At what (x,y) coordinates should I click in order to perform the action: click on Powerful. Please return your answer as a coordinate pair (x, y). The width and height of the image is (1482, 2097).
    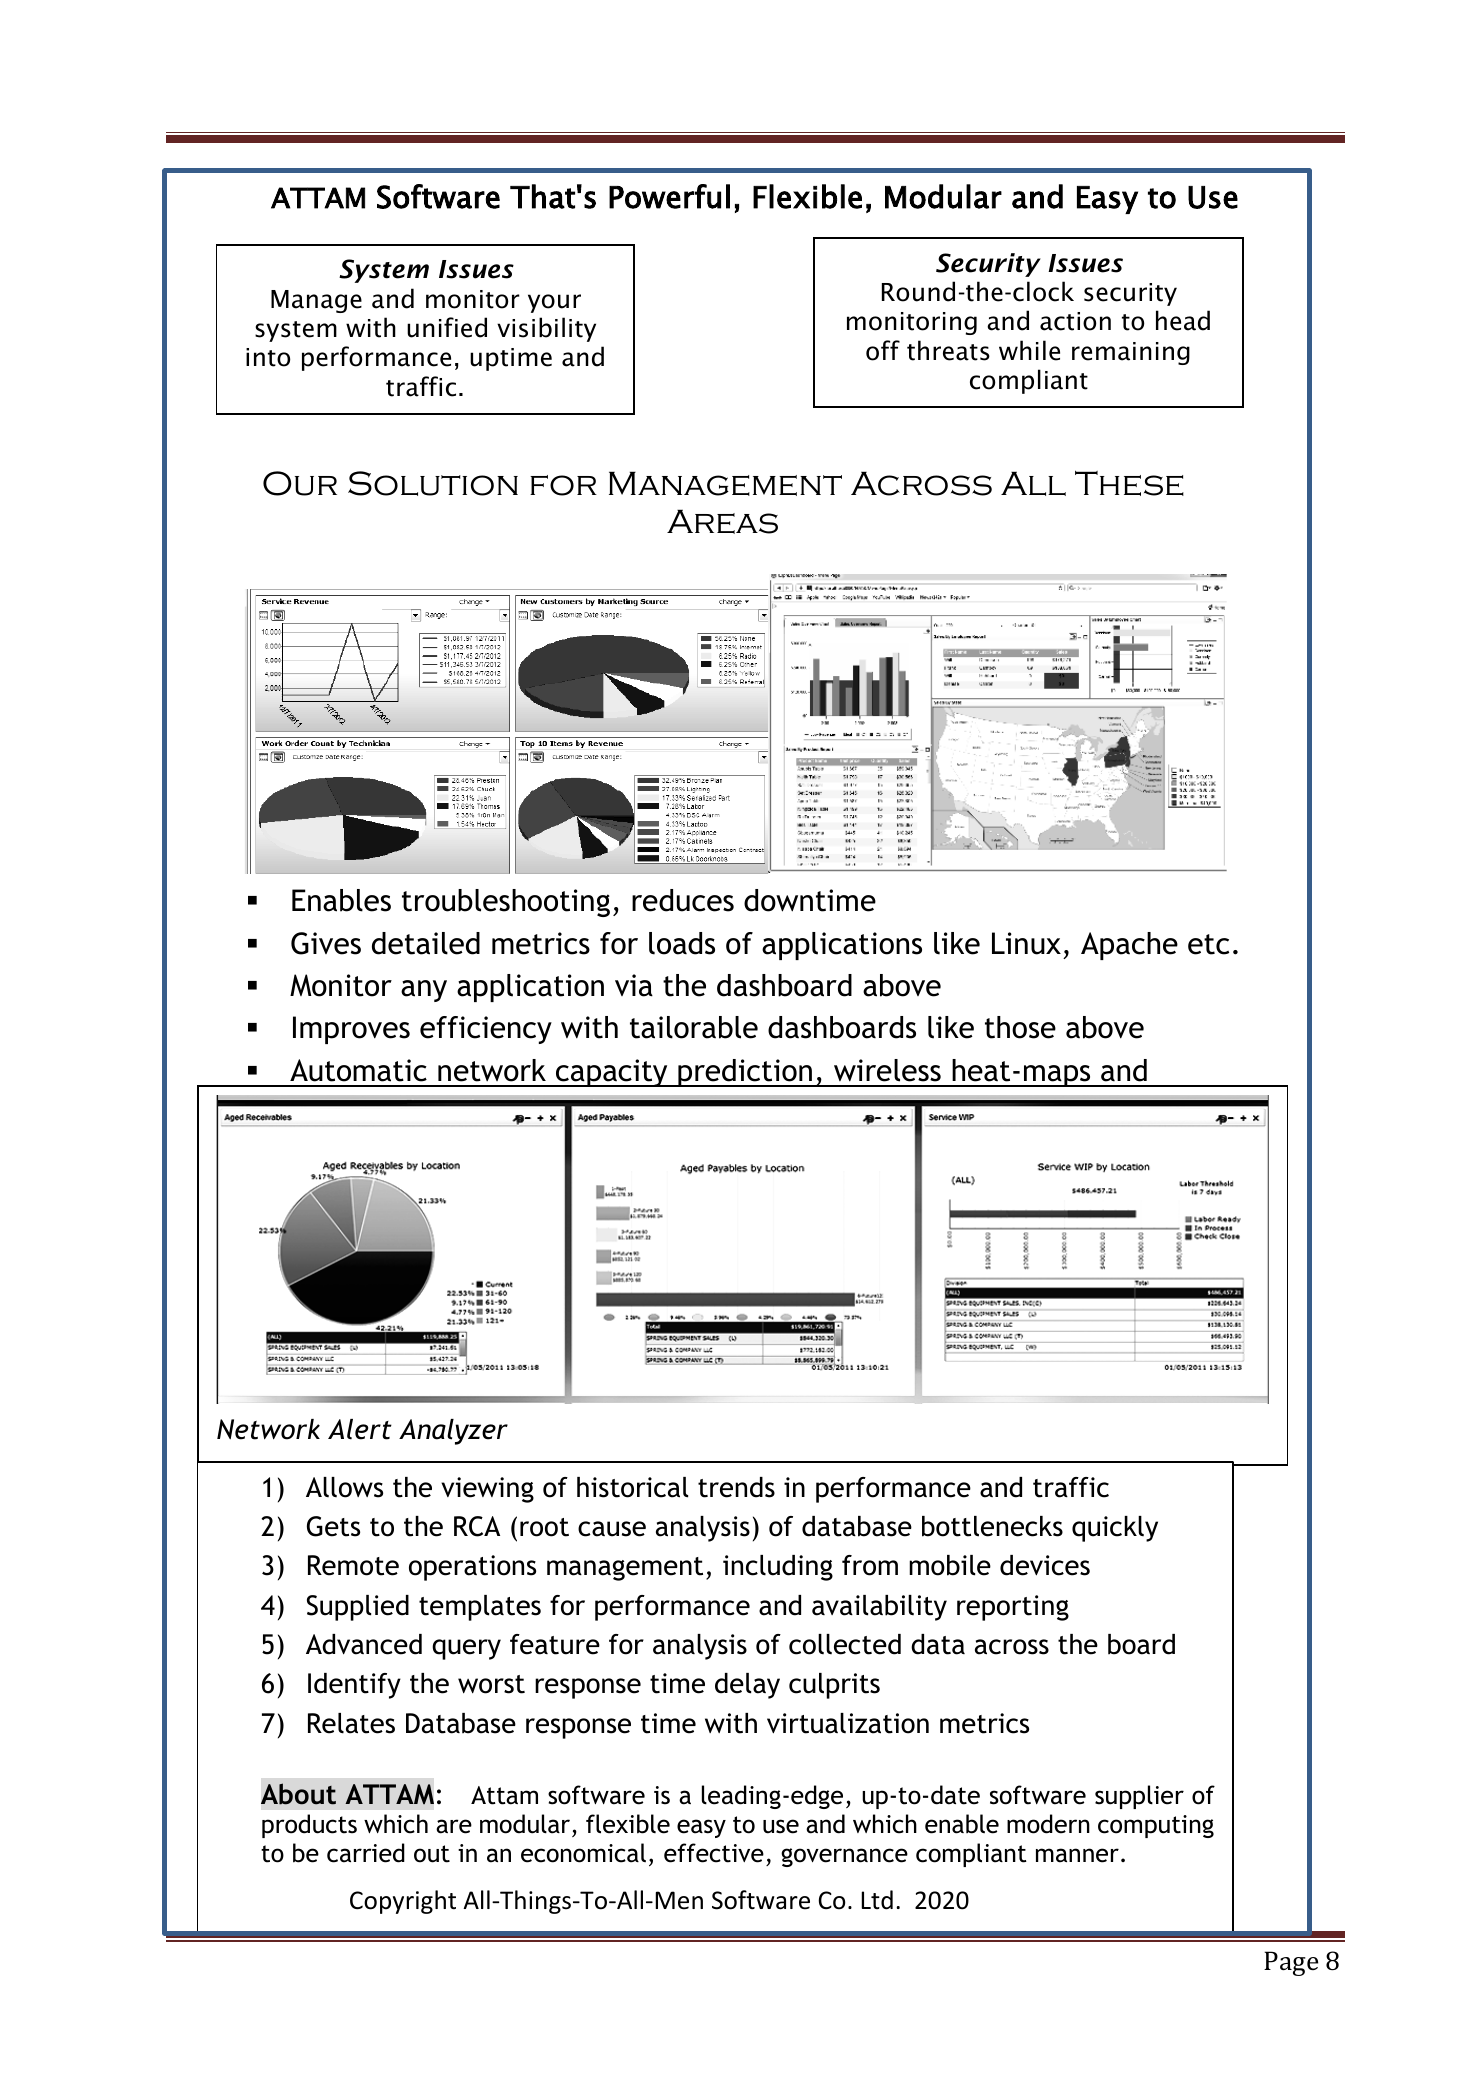
    Looking at the image, I should click on (669, 196).
